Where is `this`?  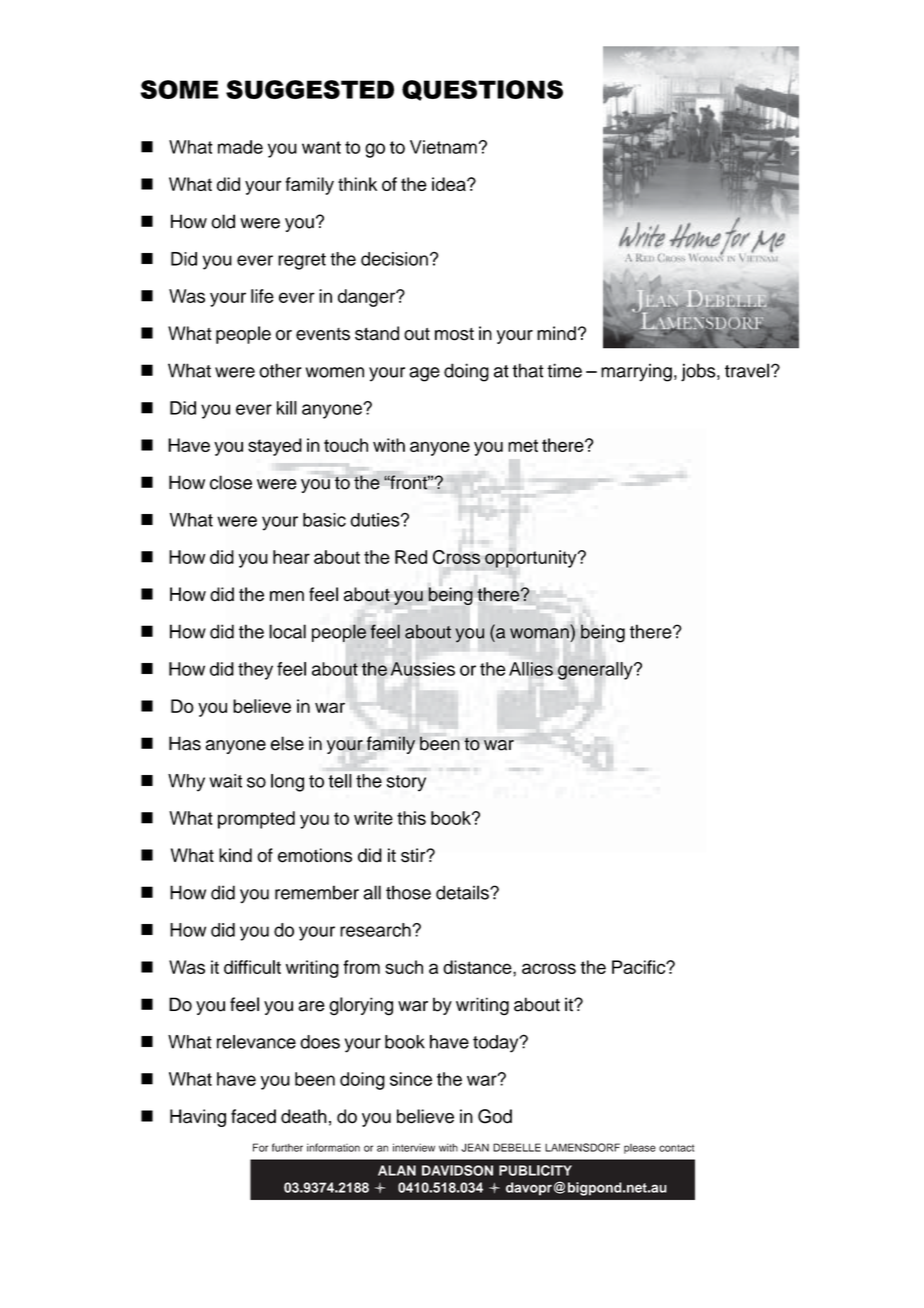
this is located at coordinates (411, 818).
